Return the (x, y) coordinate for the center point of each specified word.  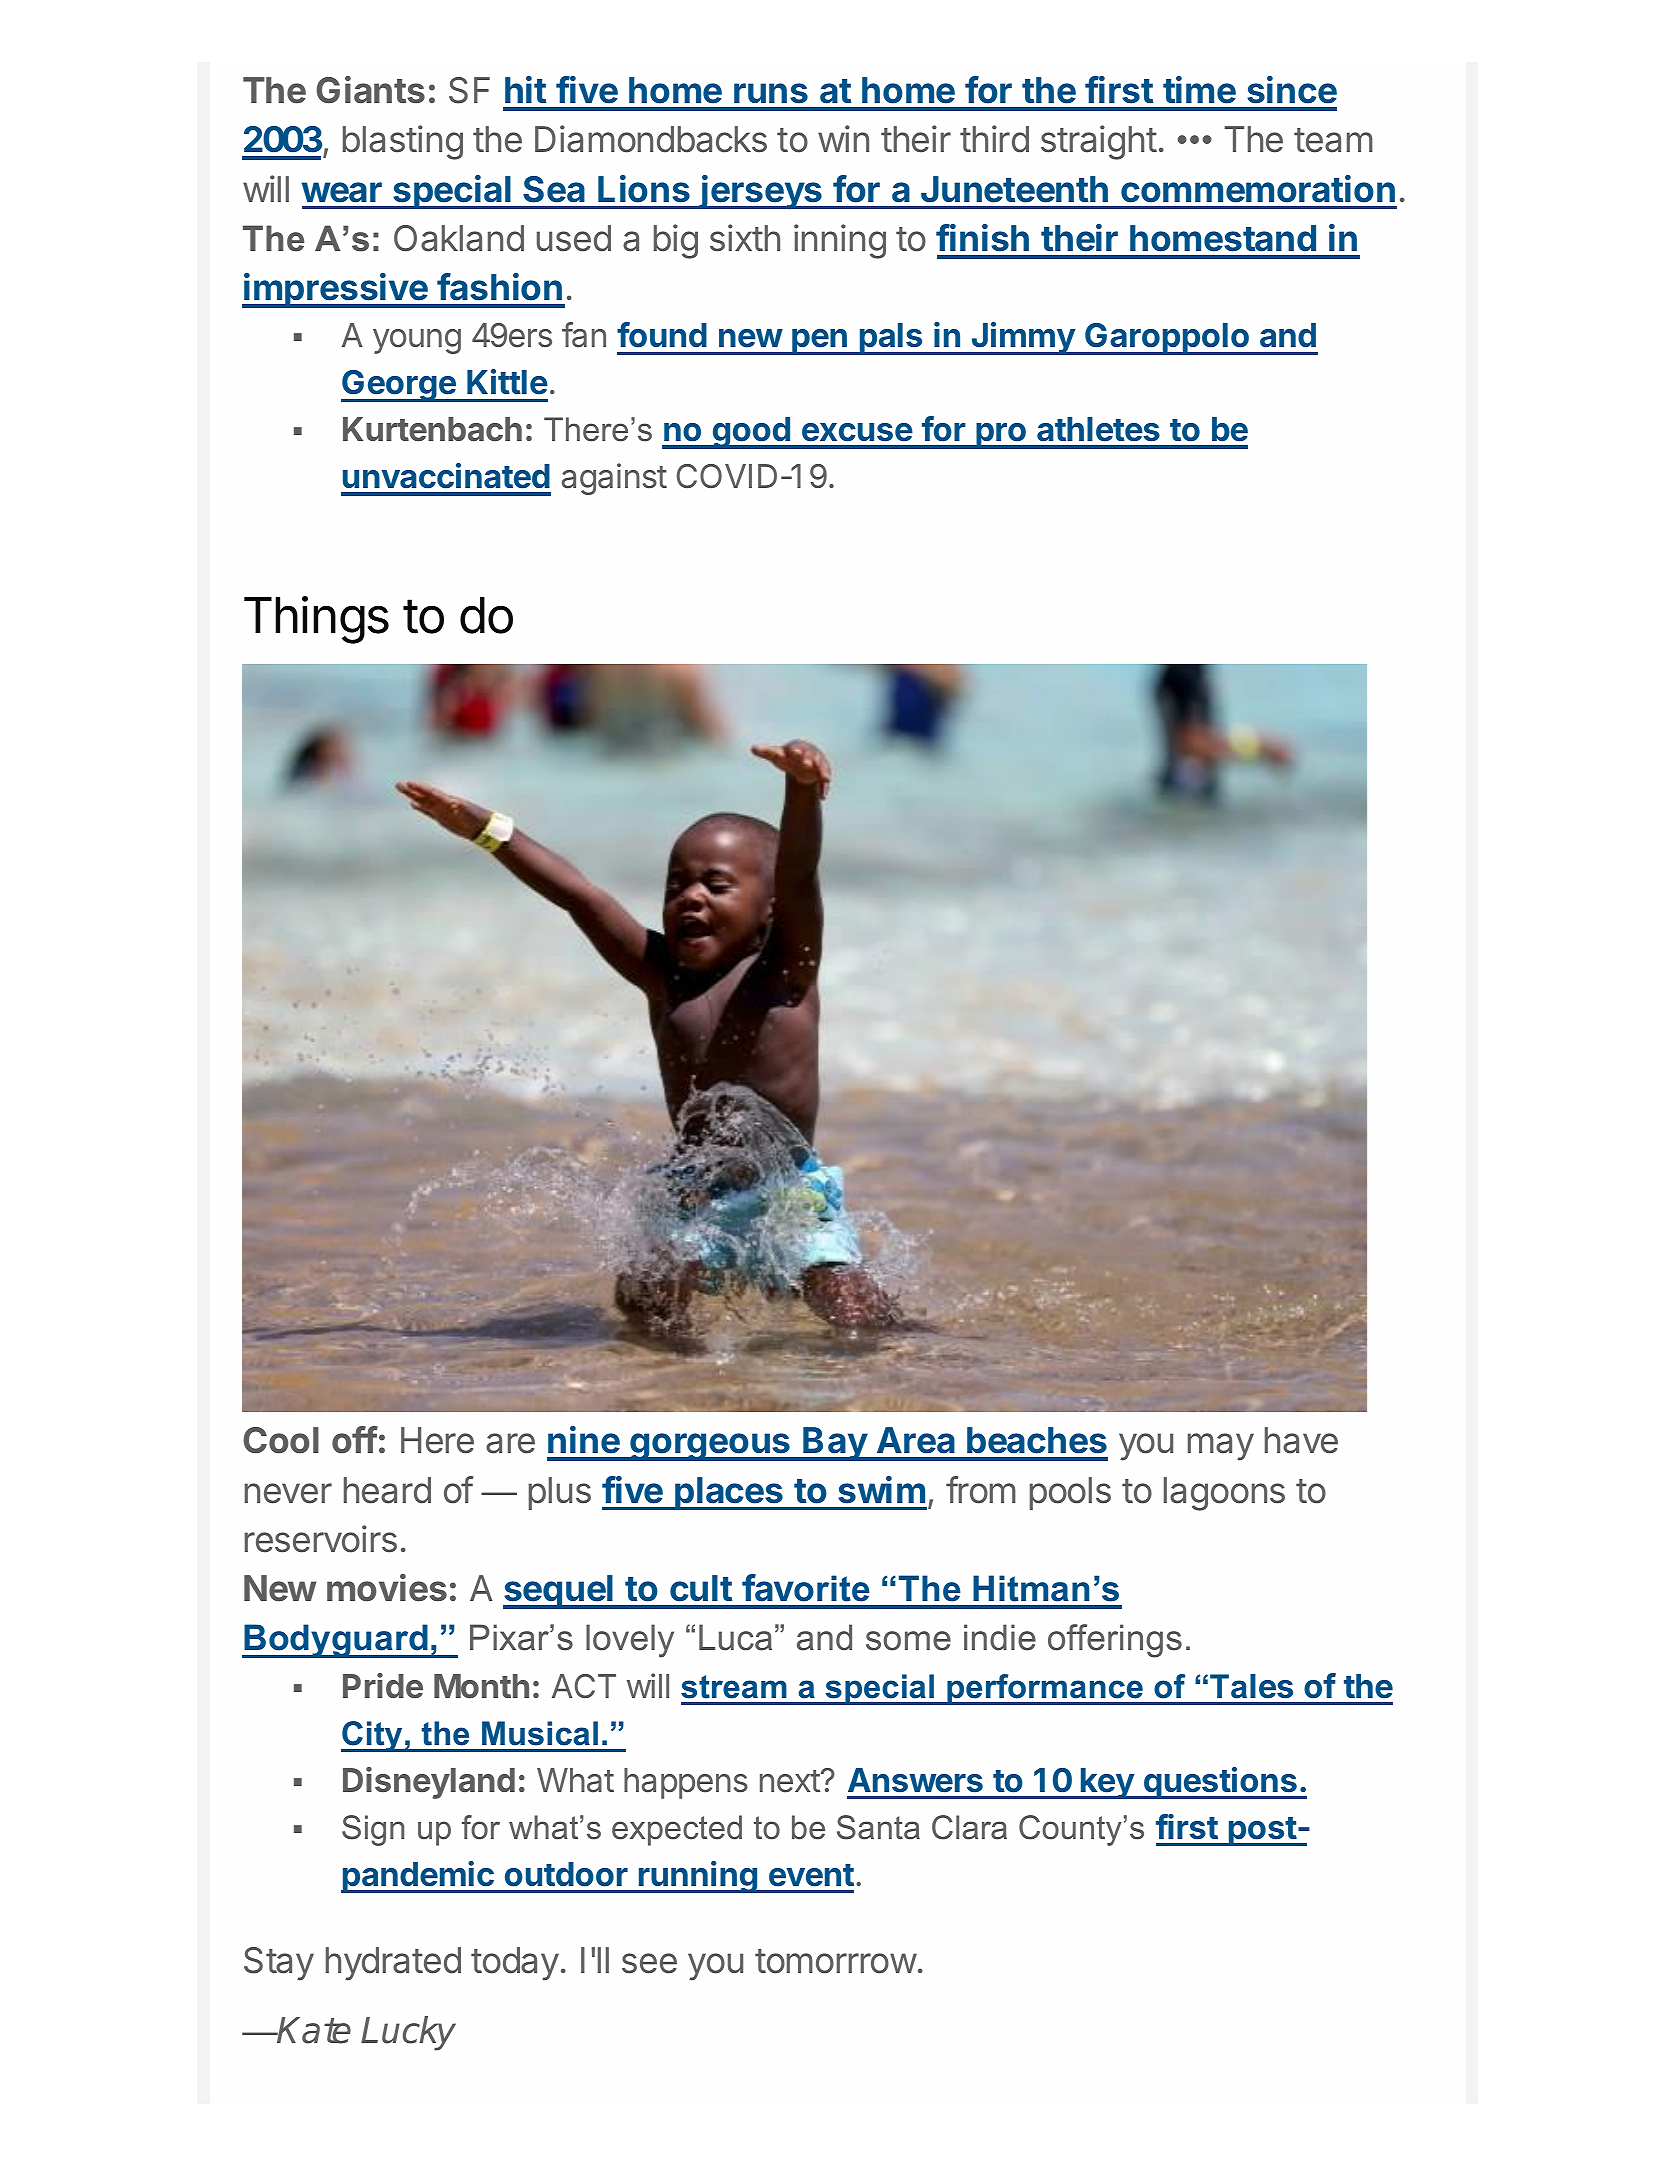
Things (316, 620)
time (1199, 90)
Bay (835, 1444)
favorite (806, 1588)
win (843, 138)
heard (387, 1490)
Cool (281, 1440)
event (811, 1875)
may (1221, 1447)
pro (1001, 436)
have (1301, 1440)
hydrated (393, 1964)
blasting (403, 142)
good (751, 433)
